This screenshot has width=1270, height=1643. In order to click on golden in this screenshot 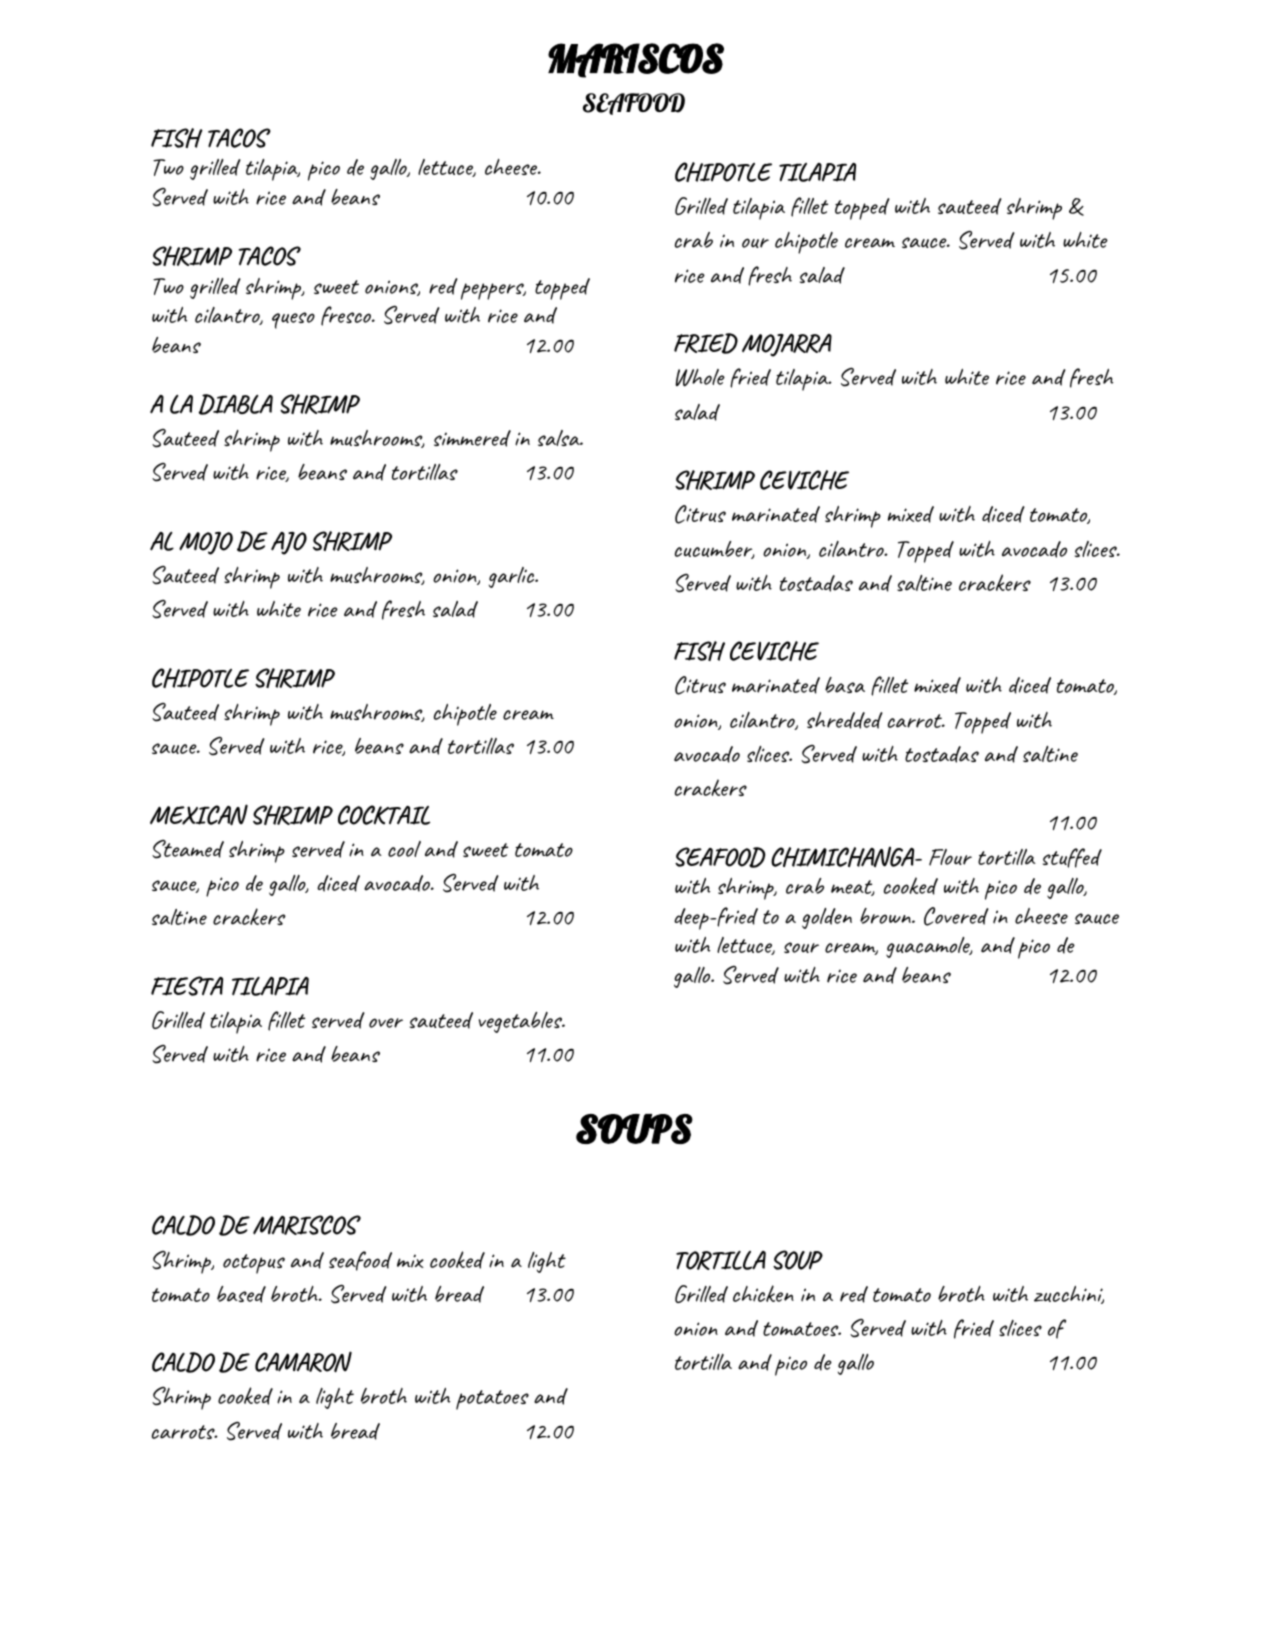, I will do `click(827, 918)`.
